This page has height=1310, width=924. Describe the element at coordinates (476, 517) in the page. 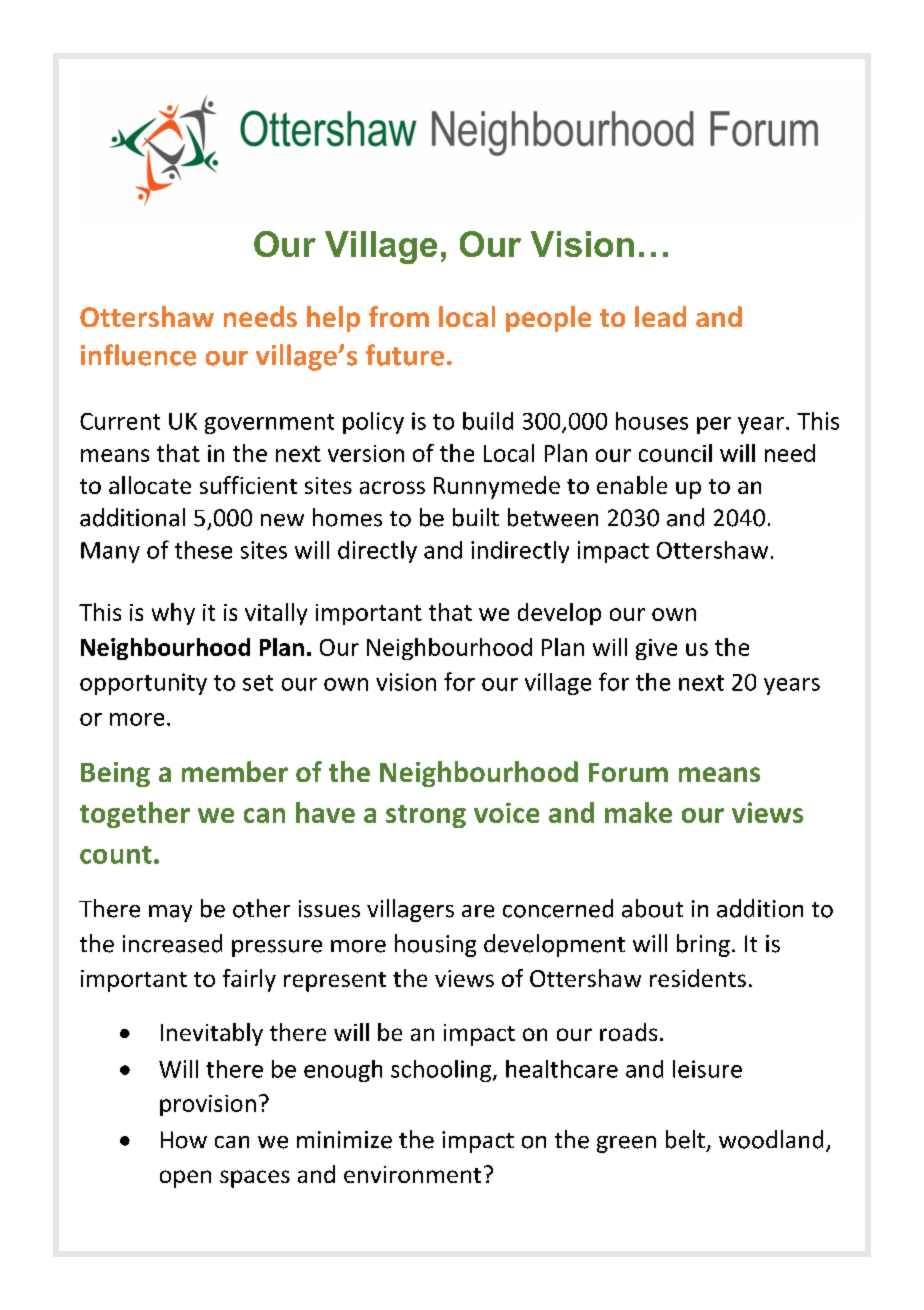

I see `built` at that location.
